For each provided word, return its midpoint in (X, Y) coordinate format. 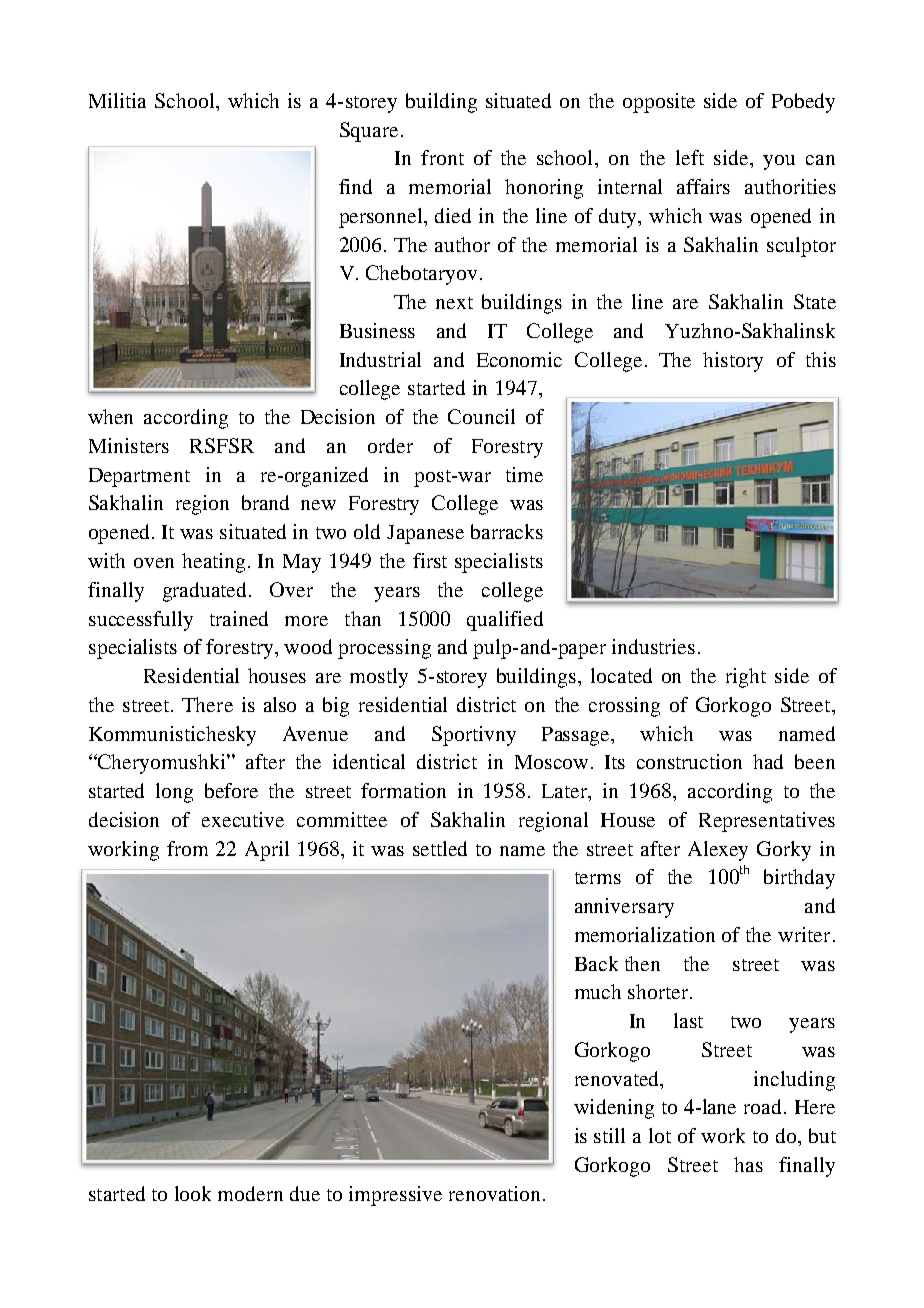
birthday (799, 879)
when (110, 416)
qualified (505, 621)
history (733, 362)
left (690, 157)
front (442, 157)
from (187, 848)
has (748, 1164)
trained (239, 618)
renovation (494, 1193)
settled (440, 848)
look (193, 1193)
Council (481, 416)
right (746, 678)
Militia (117, 100)
